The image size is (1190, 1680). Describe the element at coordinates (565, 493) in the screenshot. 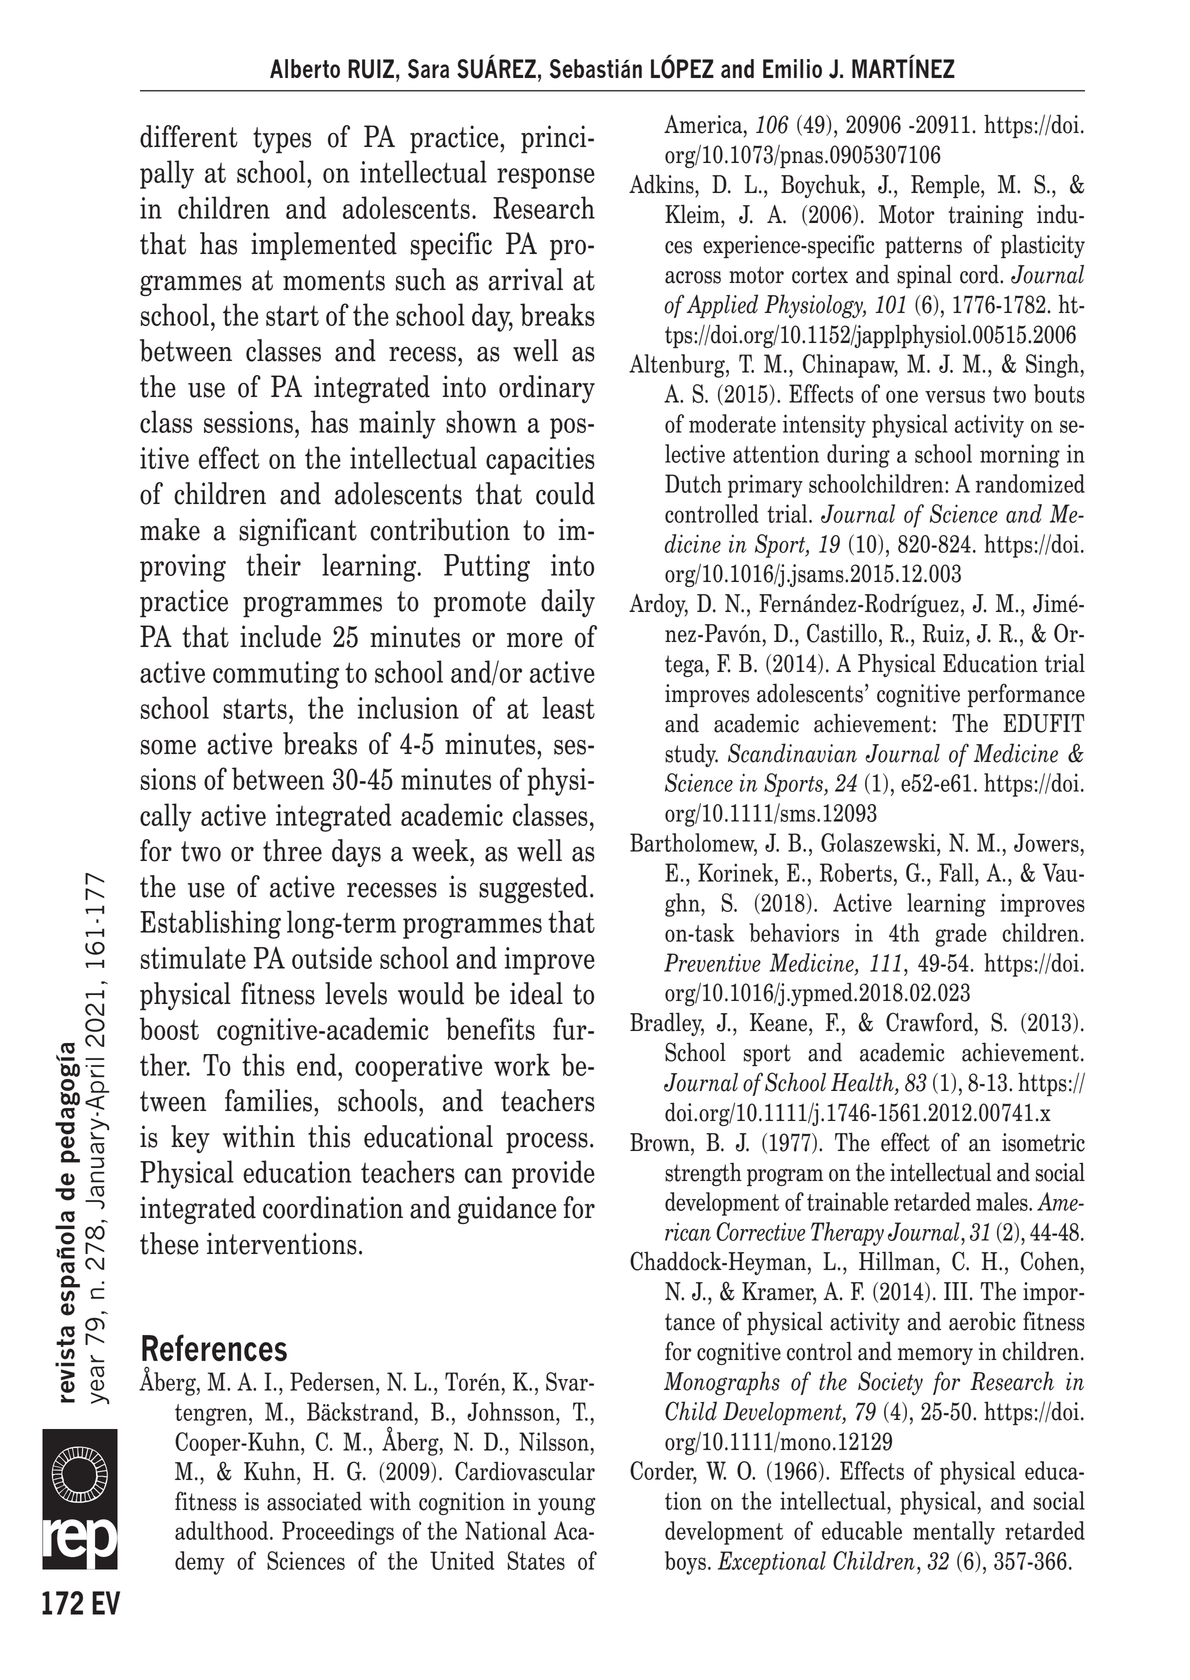

I see `could` at that location.
